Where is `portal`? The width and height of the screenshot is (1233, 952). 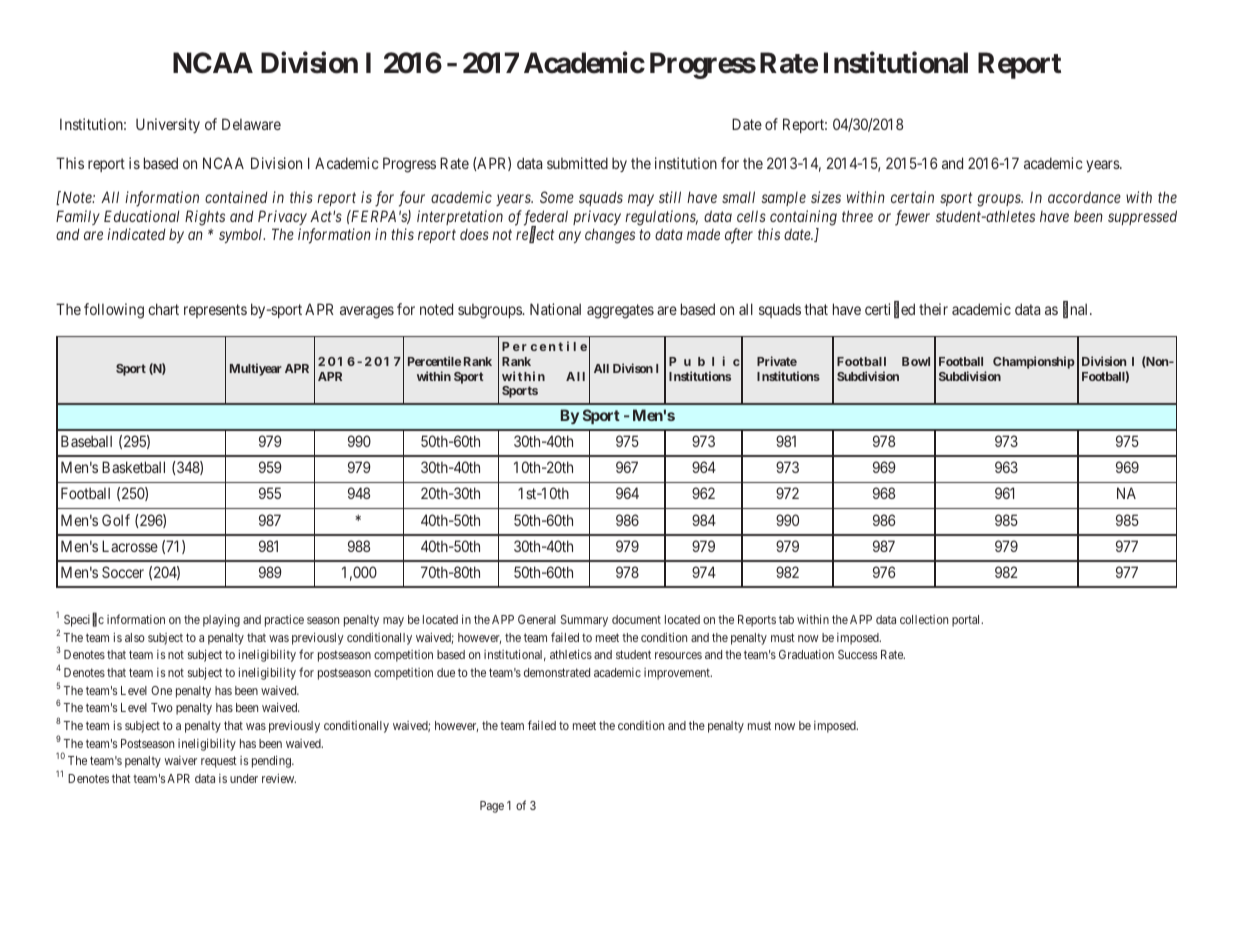
portal is located at coordinates (967, 621).
